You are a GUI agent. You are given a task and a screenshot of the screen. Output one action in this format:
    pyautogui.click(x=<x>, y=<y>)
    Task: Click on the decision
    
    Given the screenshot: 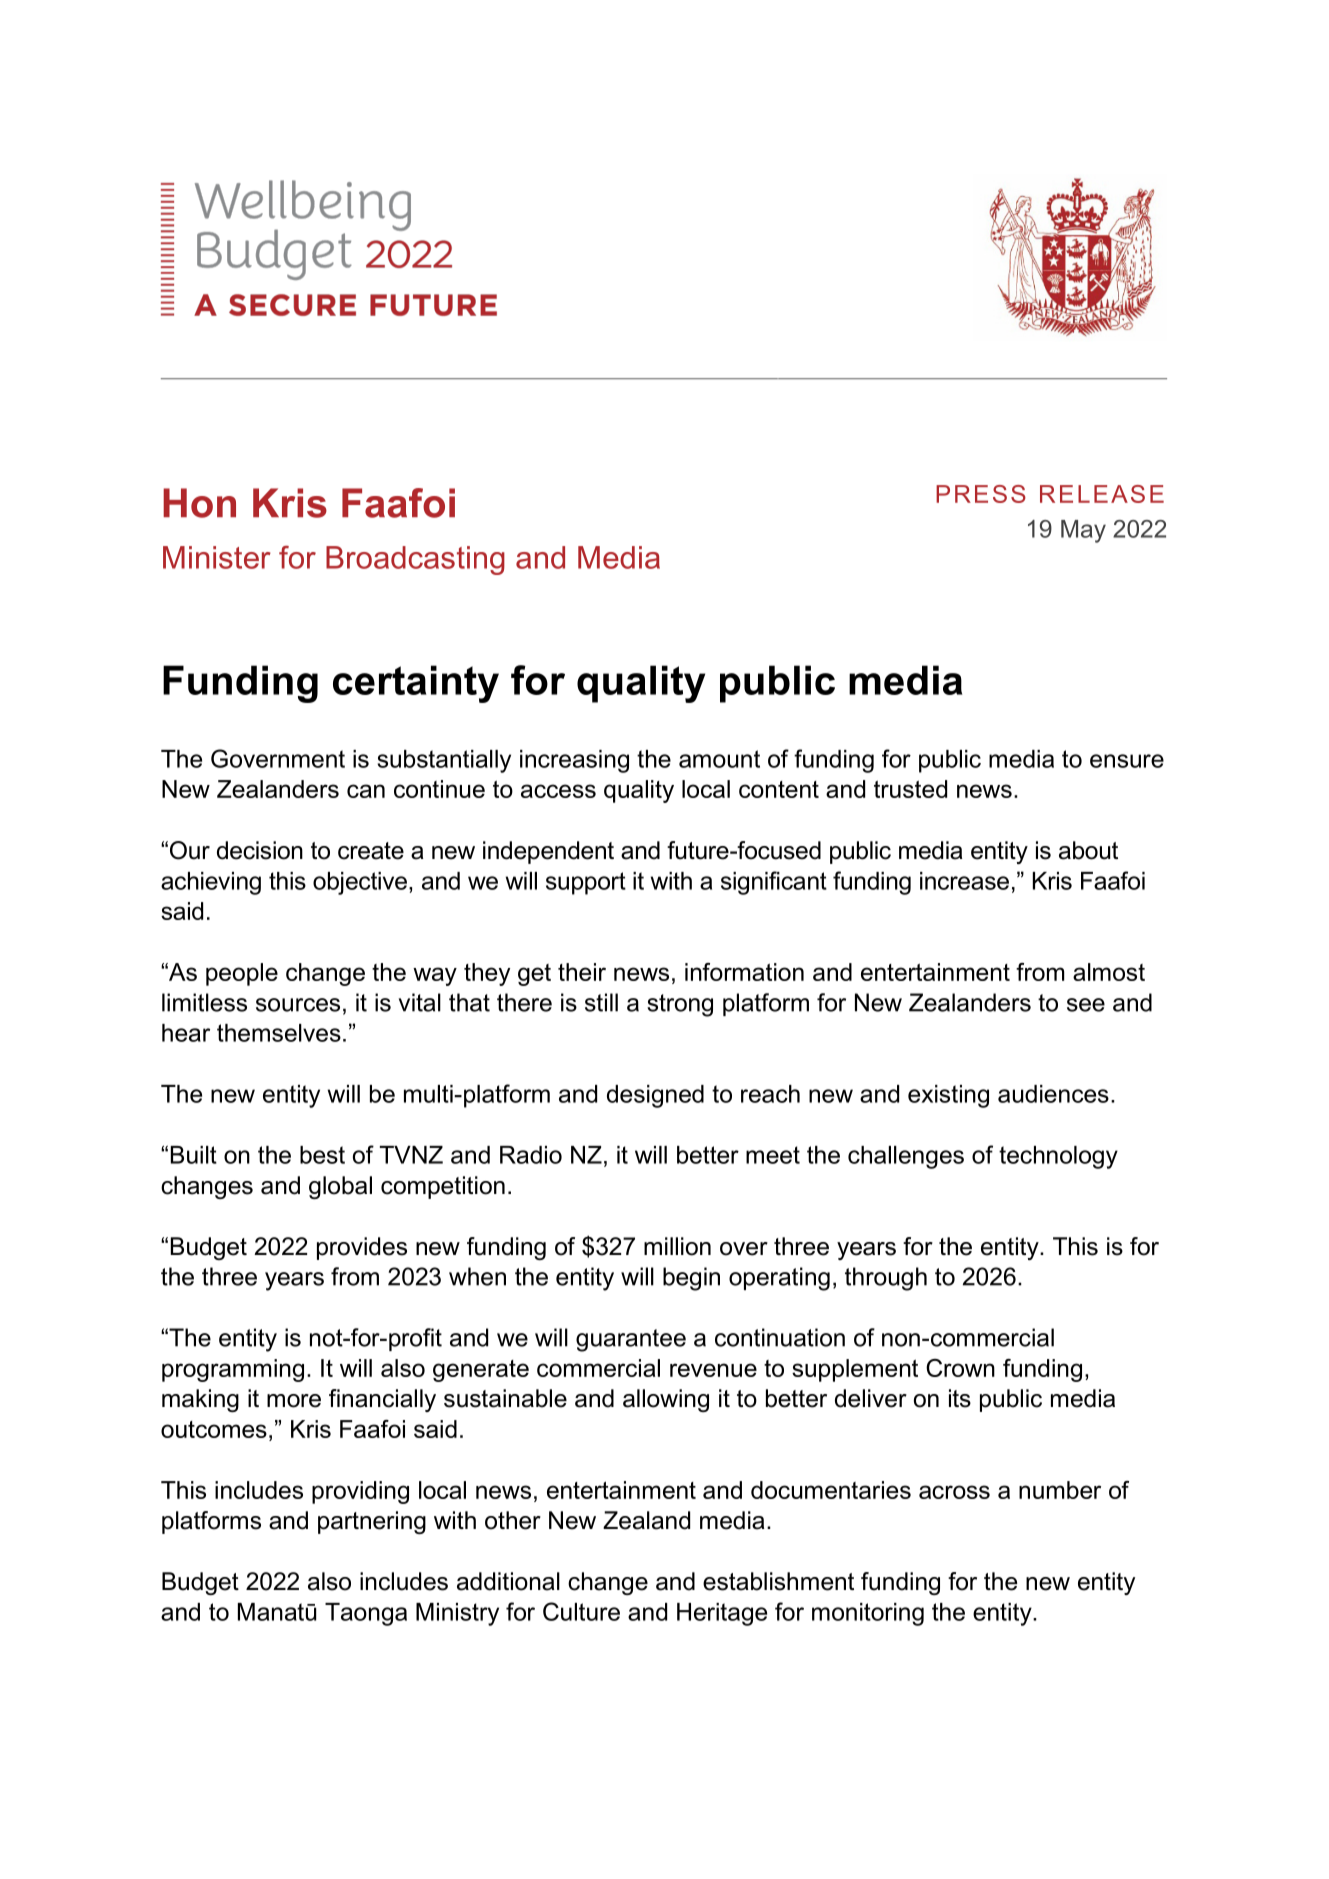 What is the action you would take?
    pyautogui.click(x=260, y=850)
